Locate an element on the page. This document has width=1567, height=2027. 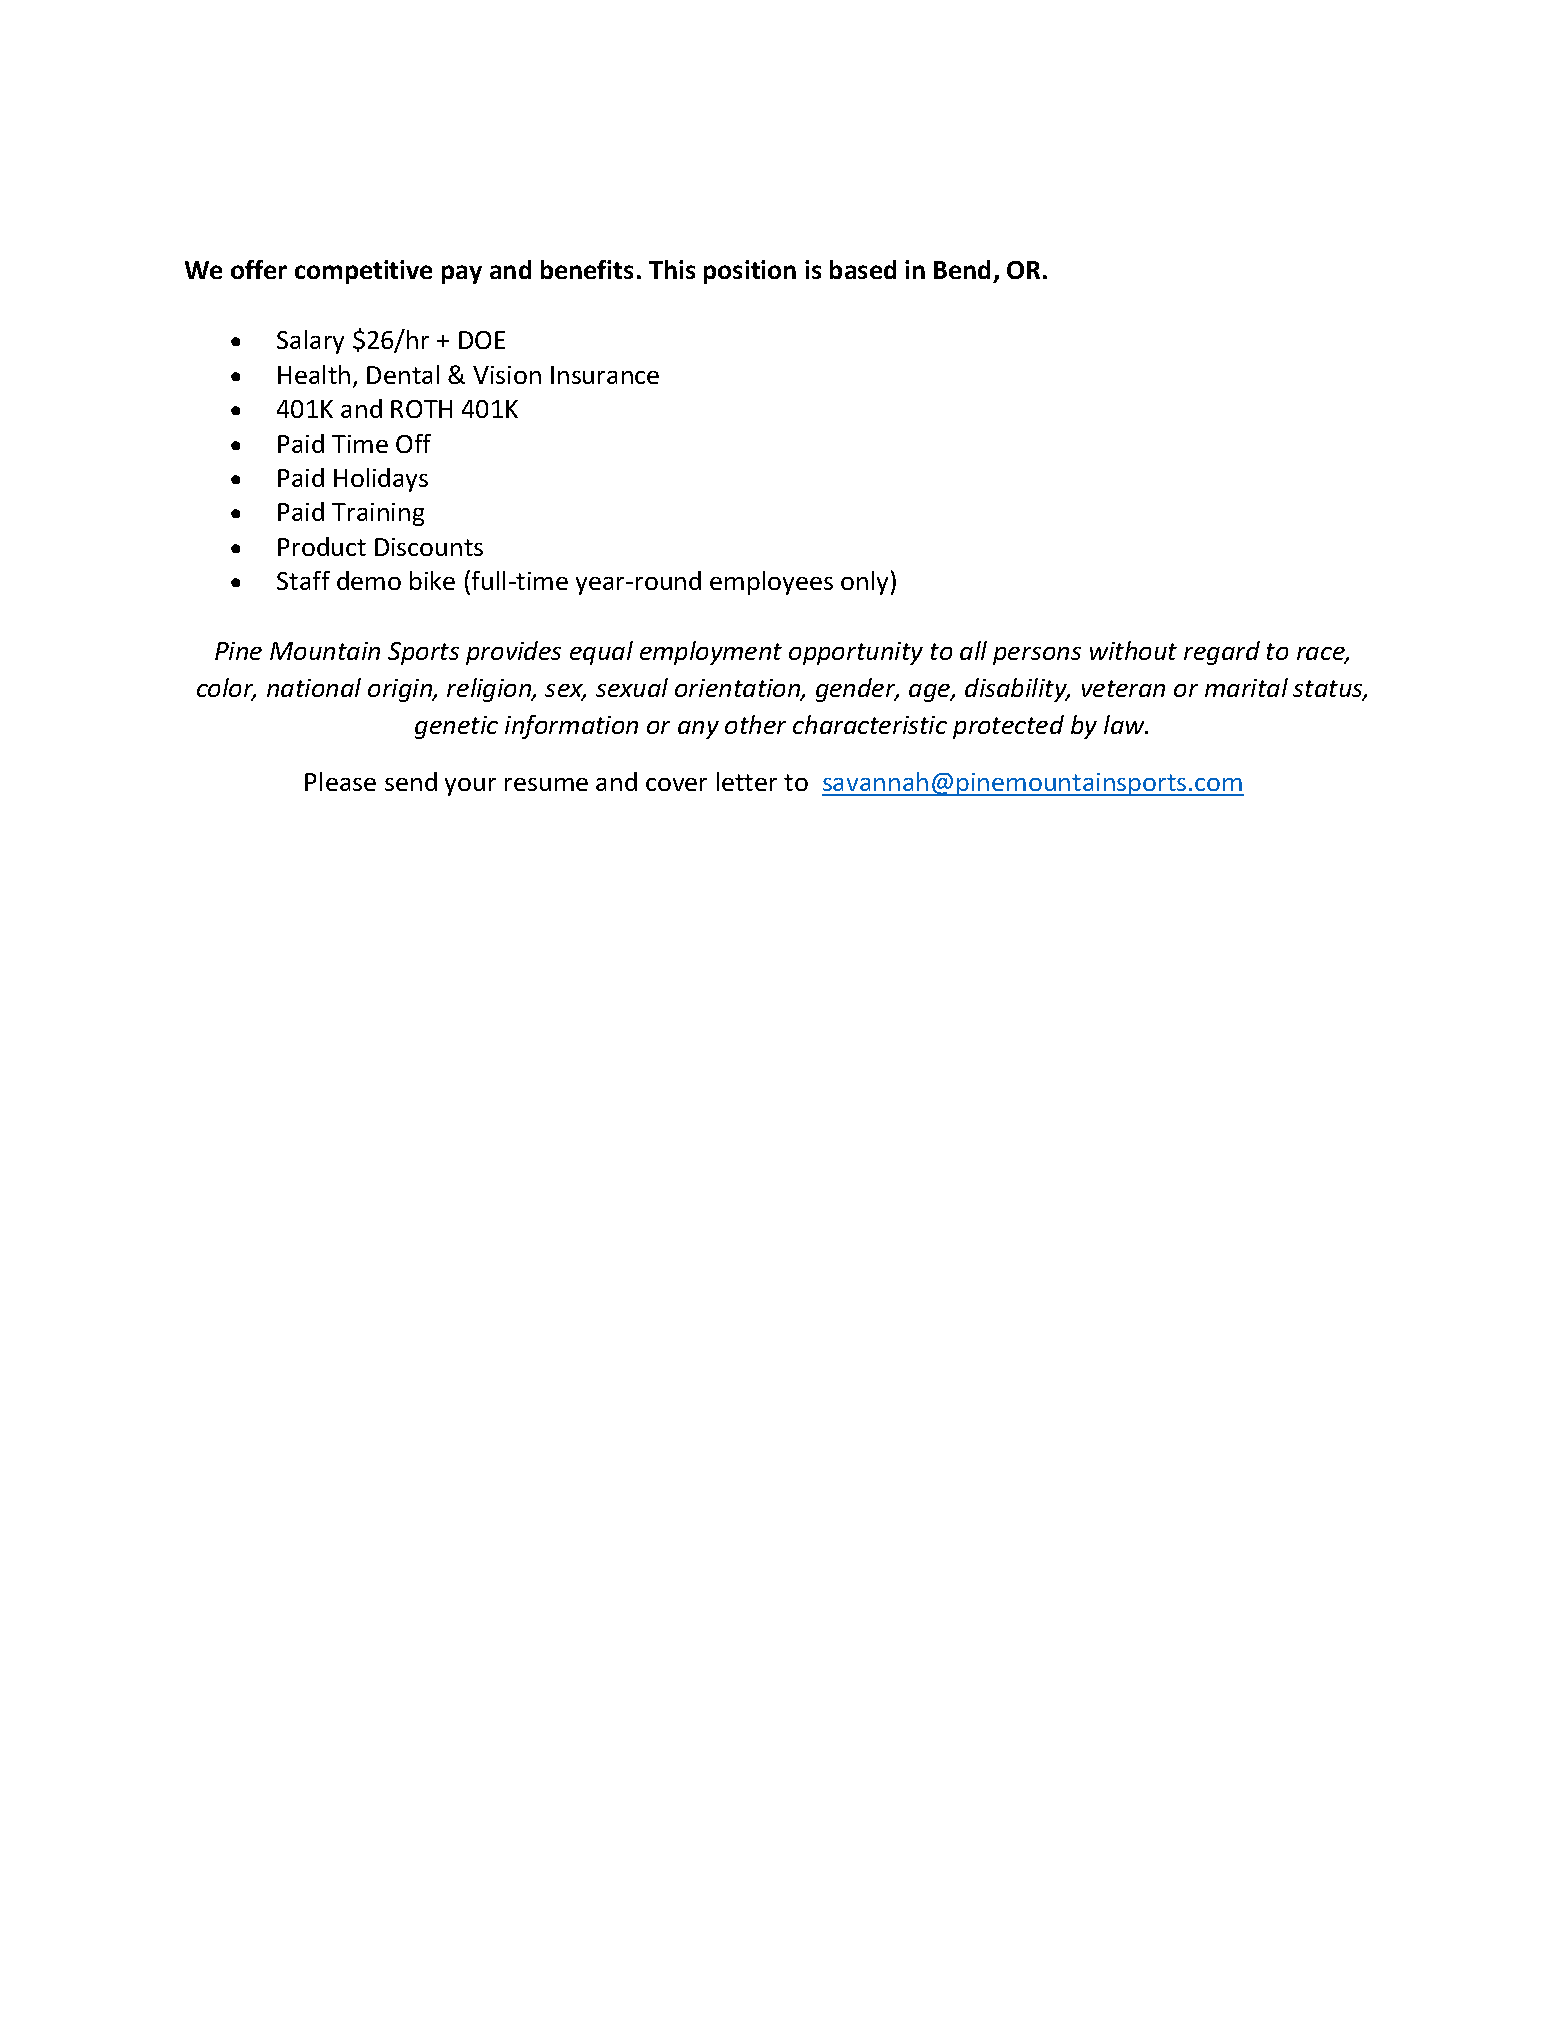
position is located at coordinates (750, 272).
